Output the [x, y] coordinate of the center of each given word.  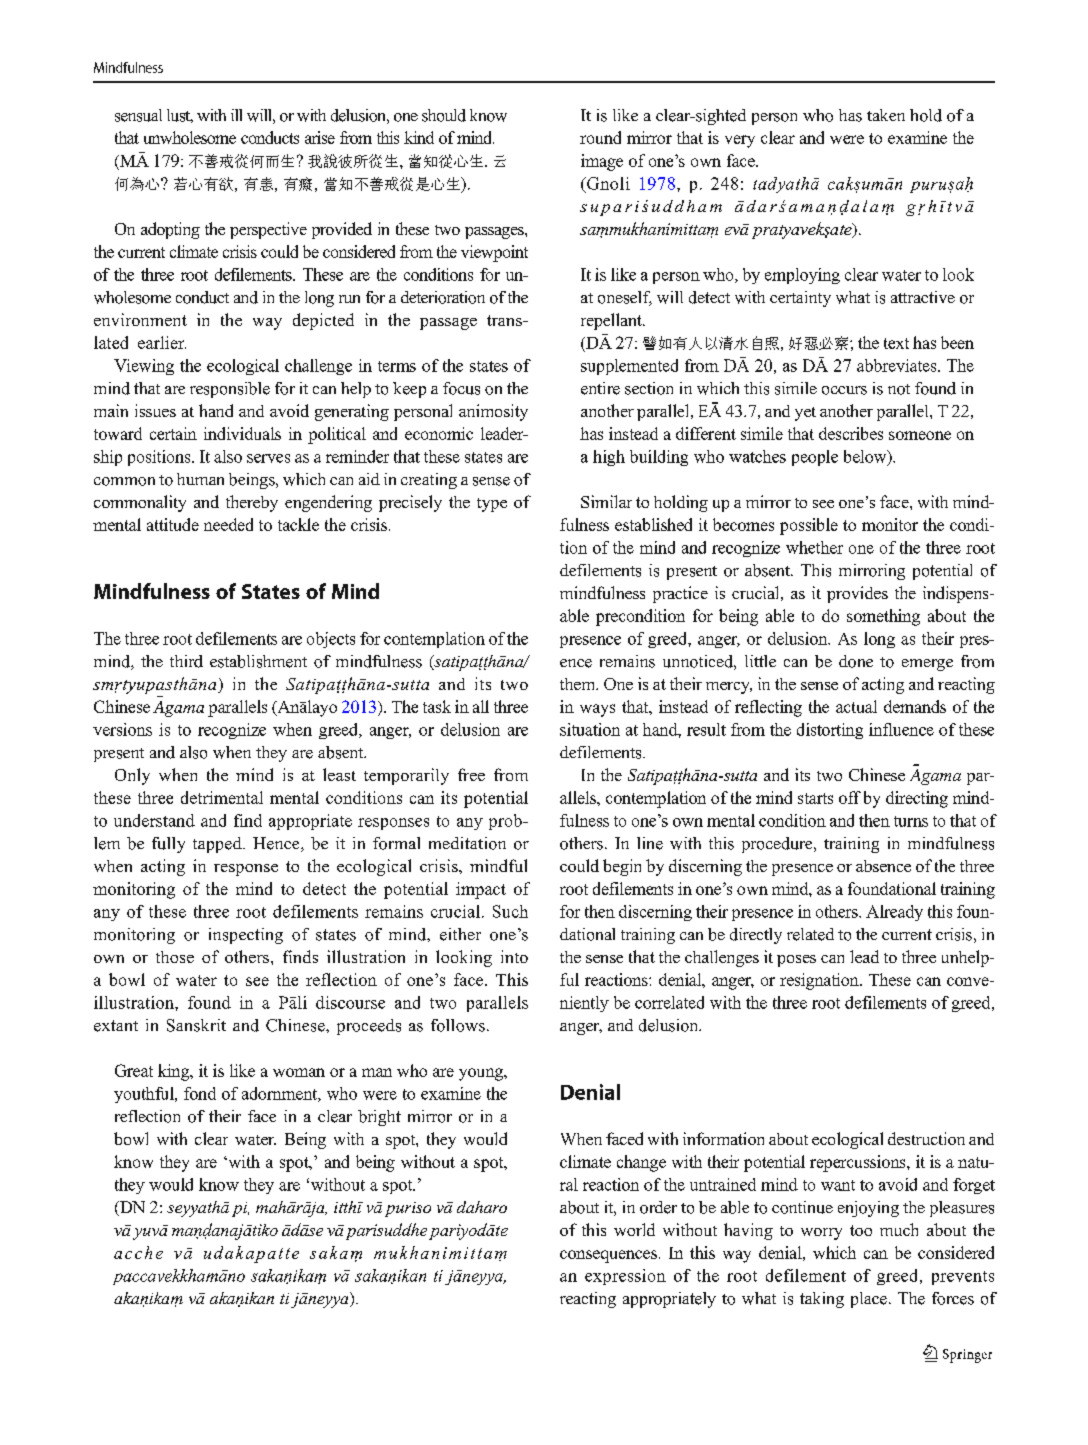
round [600, 137]
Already [894, 913]
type [492, 505]
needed [228, 524]
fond [200, 1093]
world [634, 1229]
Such [510, 911]
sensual [138, 115]
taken [886, 115]
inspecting [246, 936]
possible [809, 526]
